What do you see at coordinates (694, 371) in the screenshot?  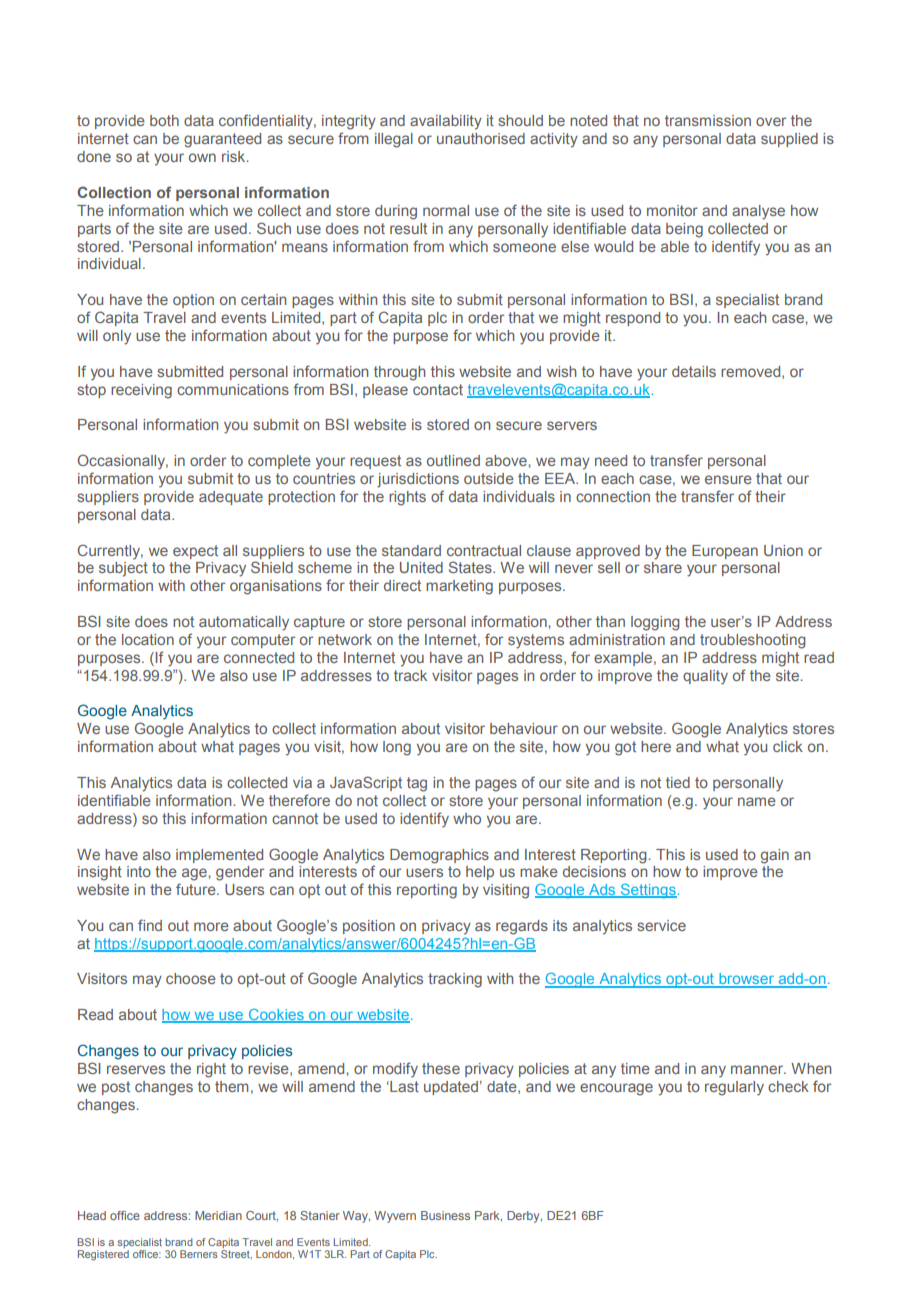 I see `details` at bounding box center [694, 371].
